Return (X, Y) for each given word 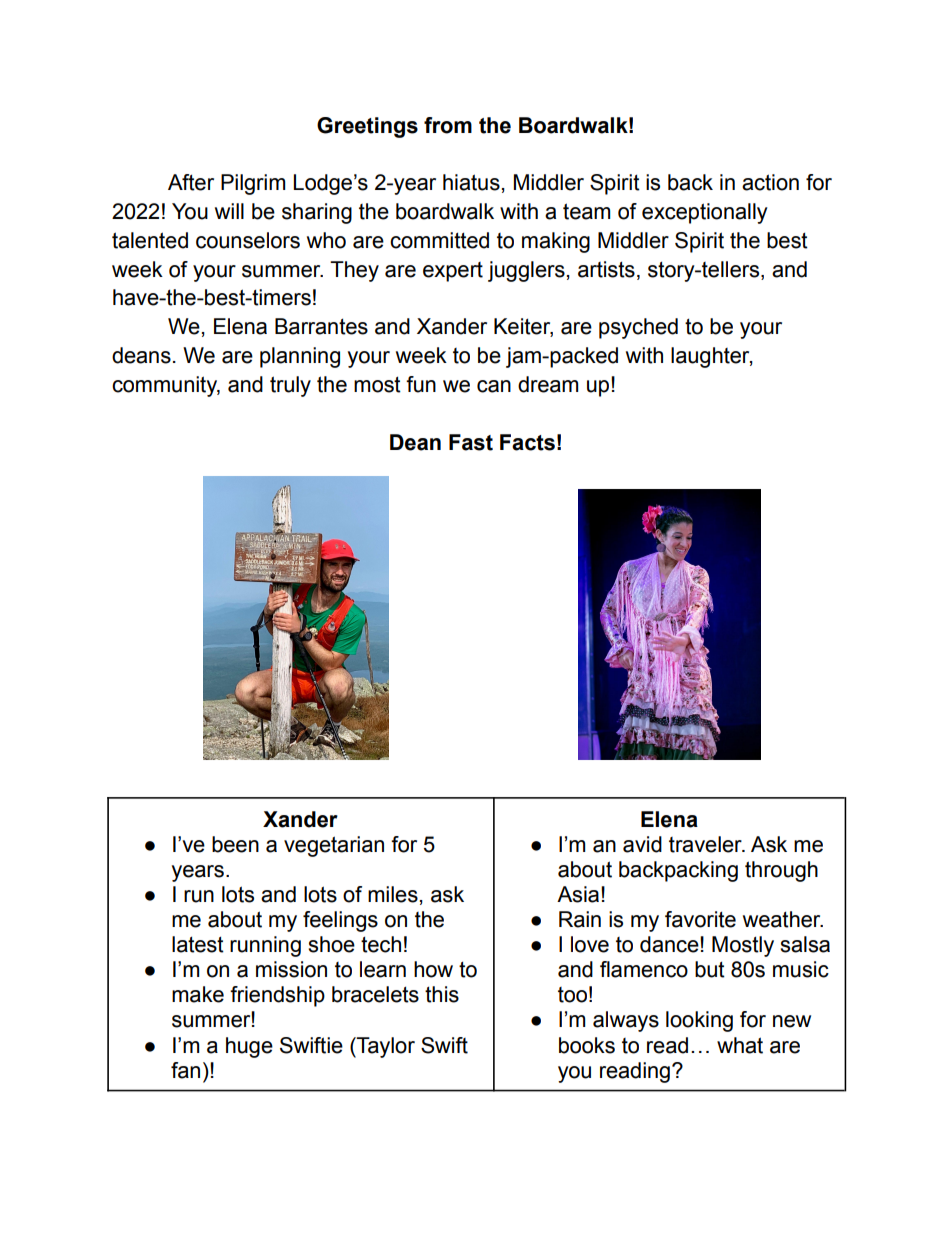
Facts (527, 442)
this (442, 994)
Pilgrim (253, 184)
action (770, 182)
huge (249, 1047)
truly (290, 386)
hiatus (471, 182)
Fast (471, 442)
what (740, 1045)
